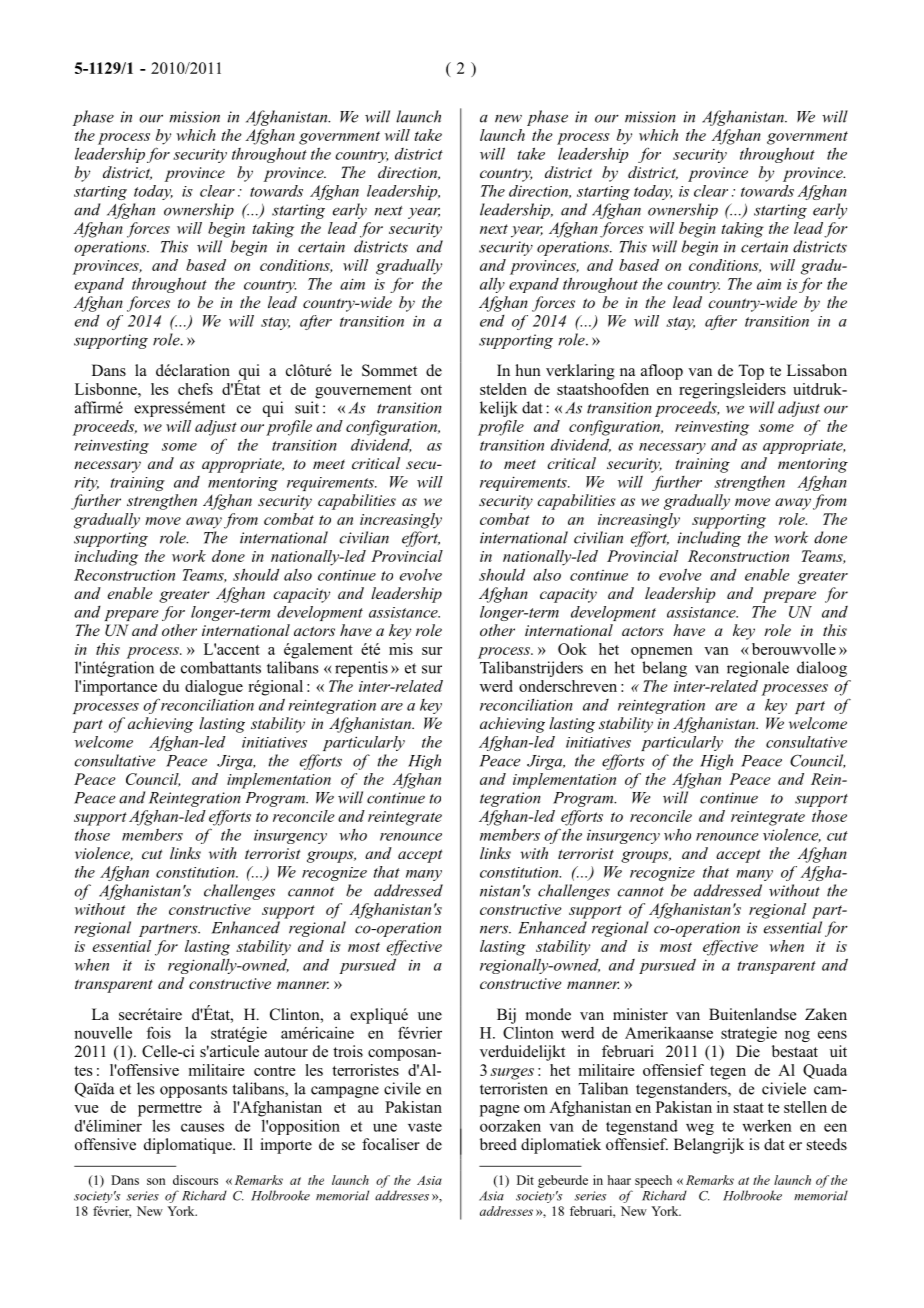  Describe the element at coordinates (506, 1016) in the page. I see `Bij` at that location.
